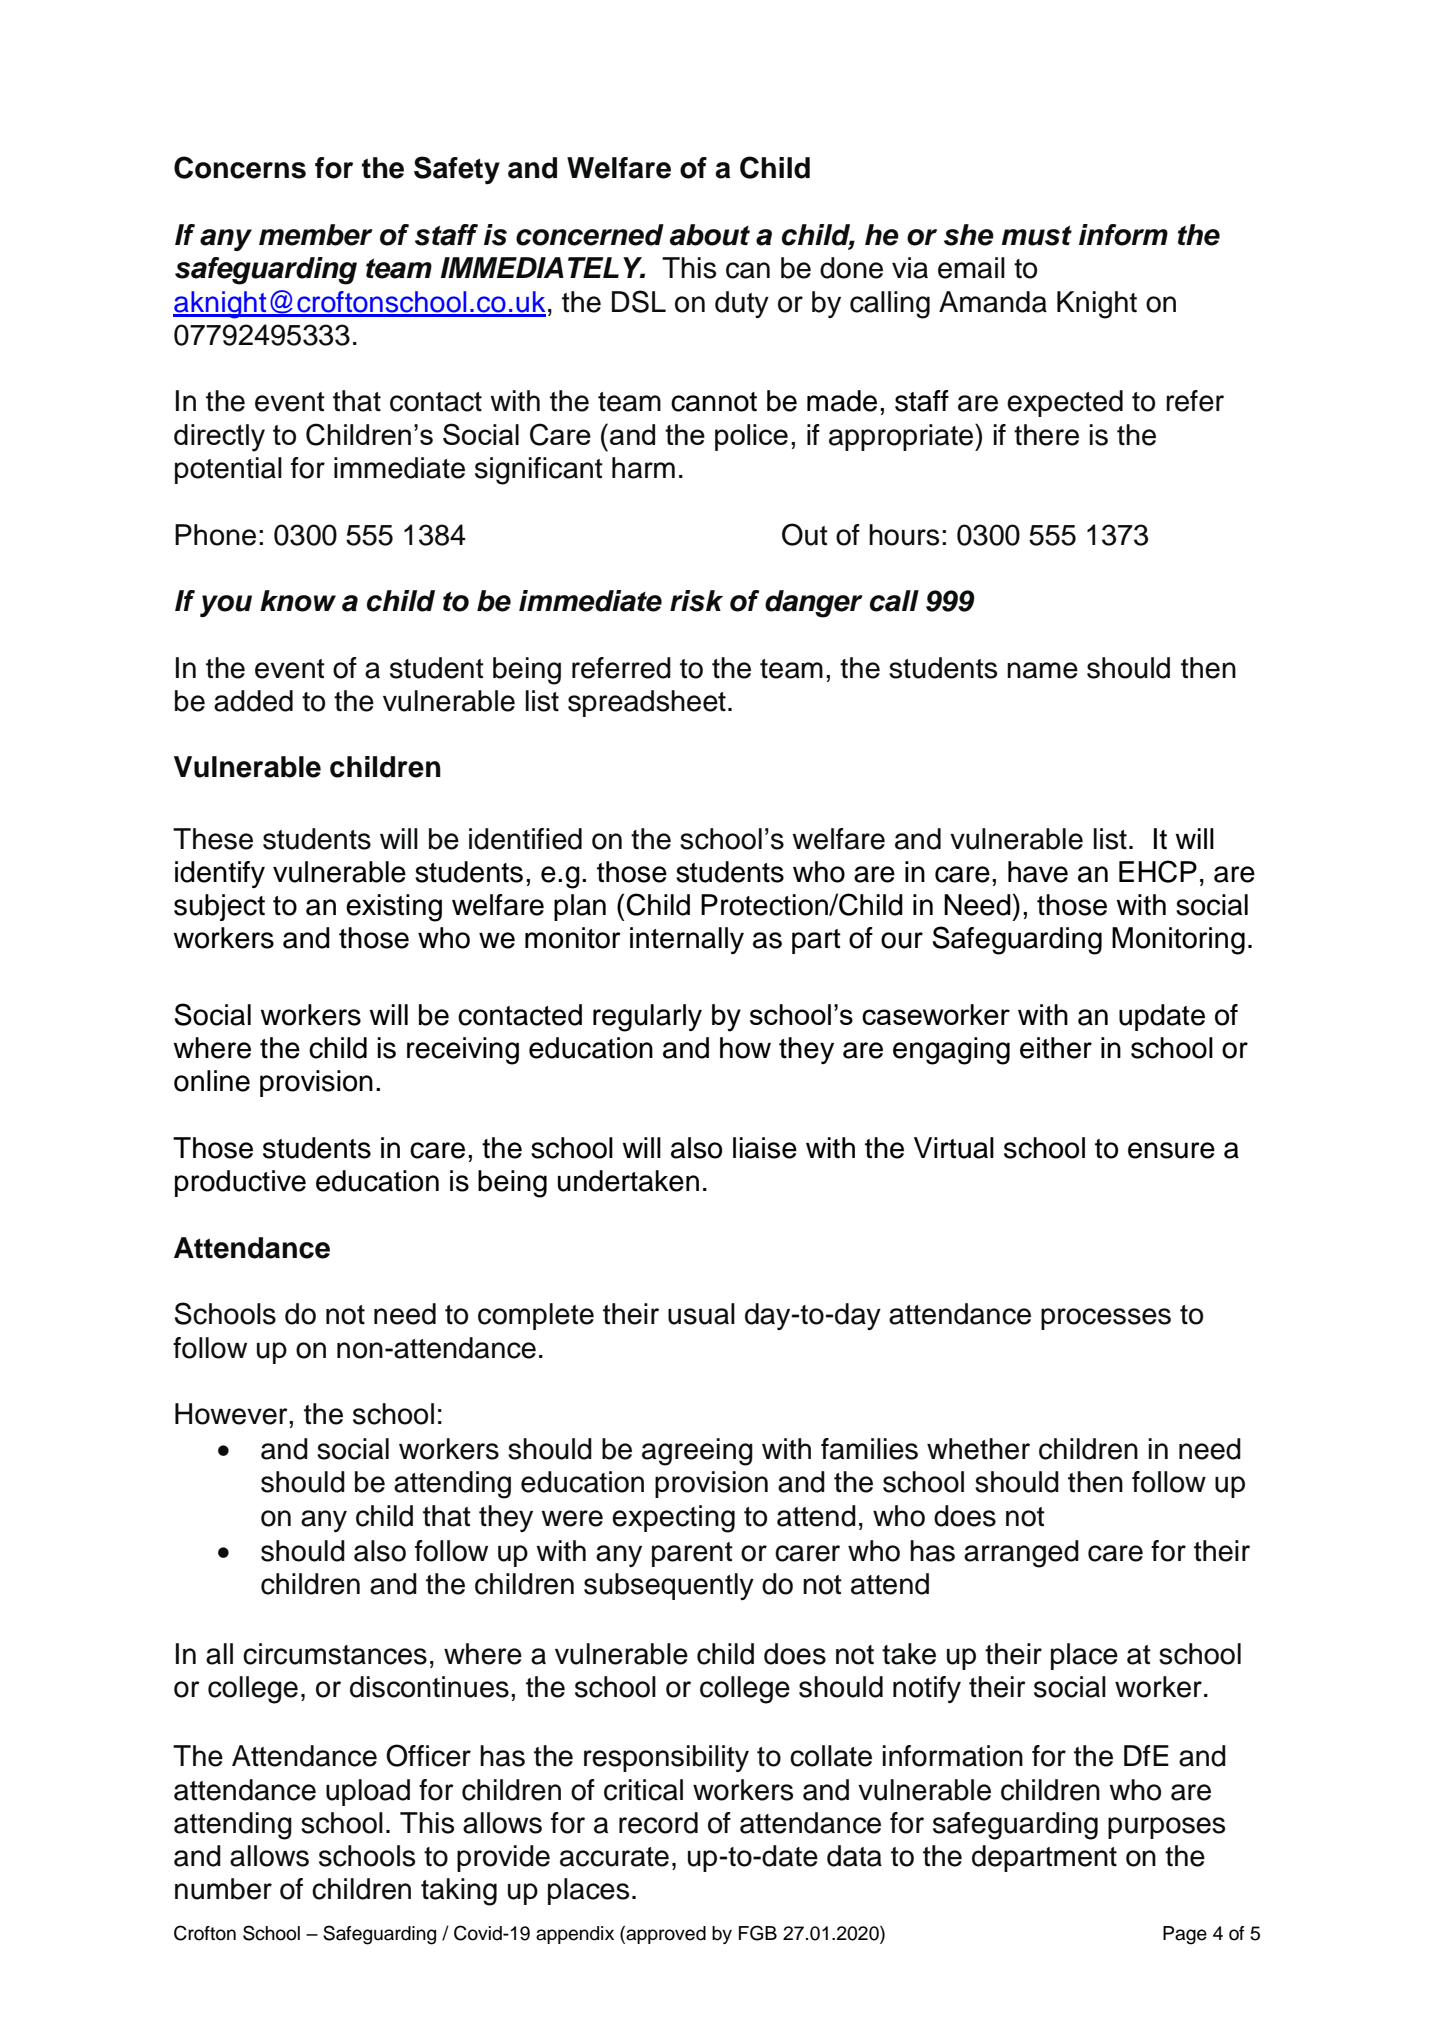  I want to click on number, so click(223, 1889).
